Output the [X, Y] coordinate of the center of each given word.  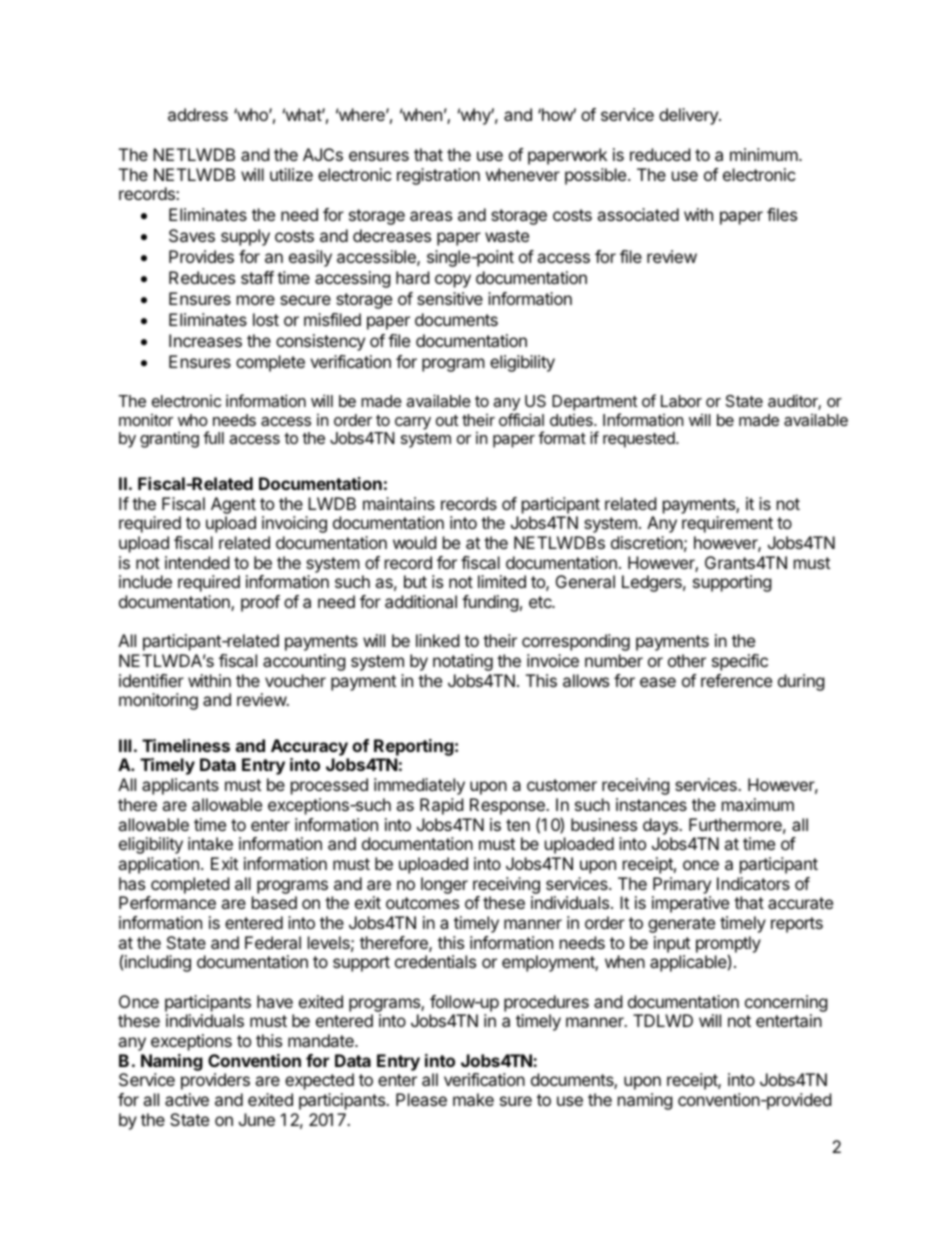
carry [413, 423]
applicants [180, 786]
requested [640, 440]
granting [169, 440]
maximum [758, 804]
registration [438, 176]
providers [215, 1081]
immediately [419, 786]
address [198, 114]
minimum [765, 154]
